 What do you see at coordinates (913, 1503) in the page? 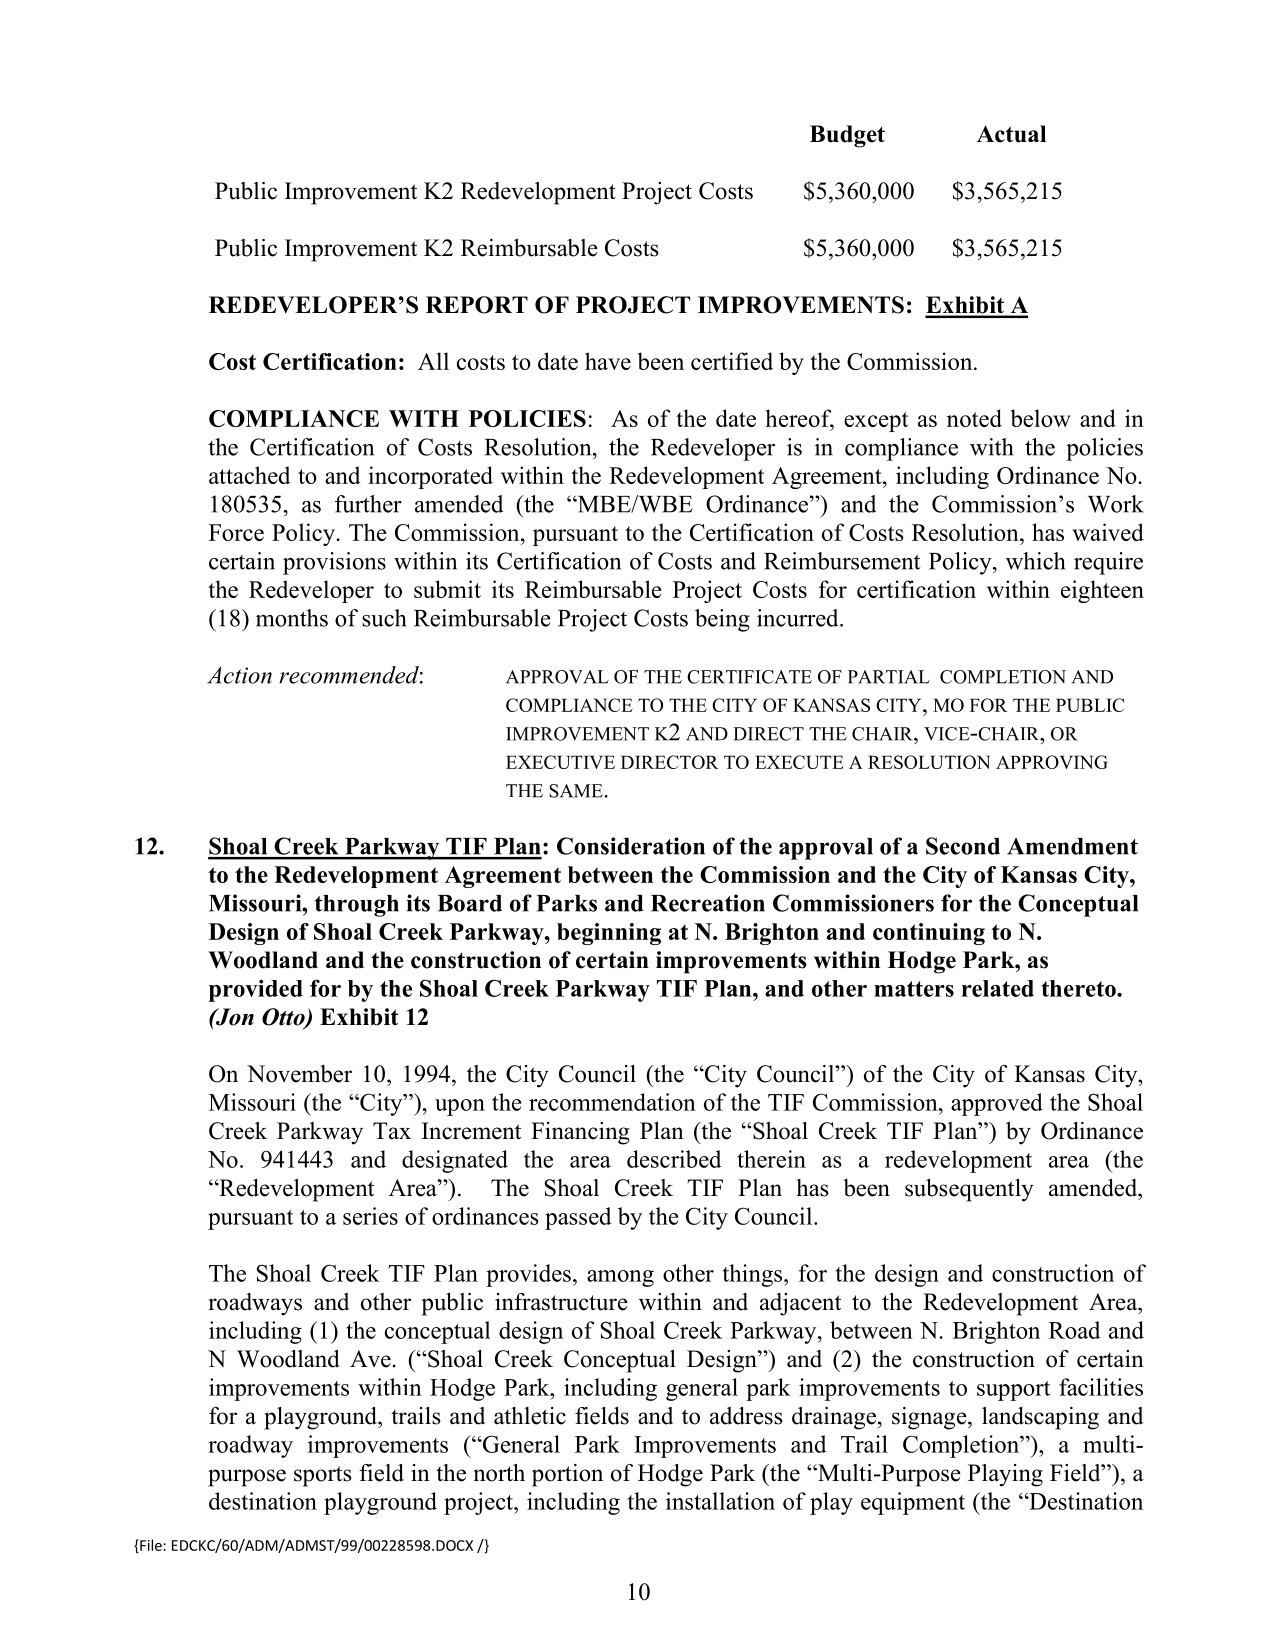
I see `equipment` at bounding box center [913, 1503].
